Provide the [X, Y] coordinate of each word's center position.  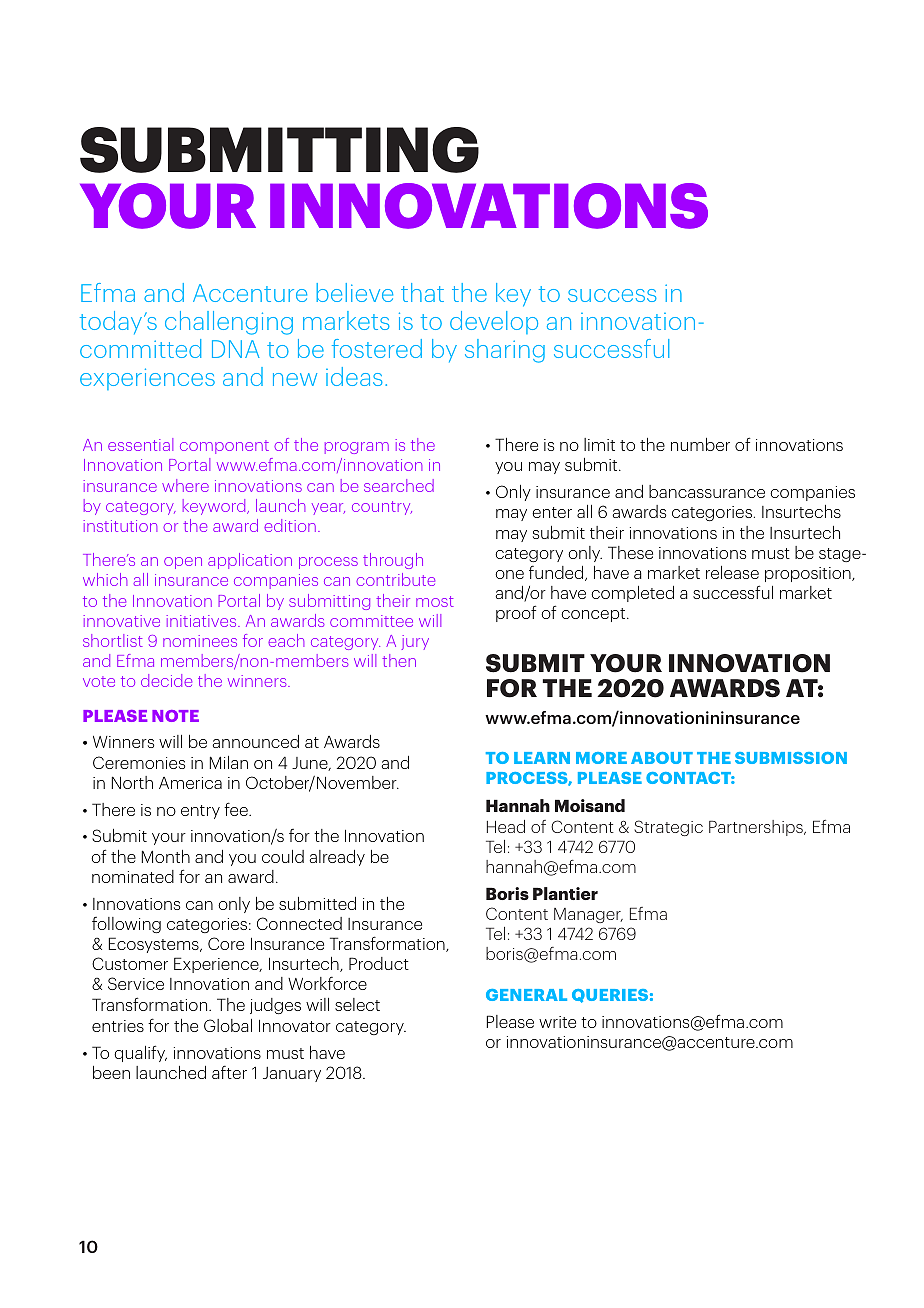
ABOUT [662, 758]
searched [399, 485]
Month [166, 856]
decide [166, 680]
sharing [505, 351]
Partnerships [757, 828]
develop [494, 322]
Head [506, 826]
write [557, 1022]
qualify [140, 1053]
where [185, 485]
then [399, 660]
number [700, 444]
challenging [229, 323]
